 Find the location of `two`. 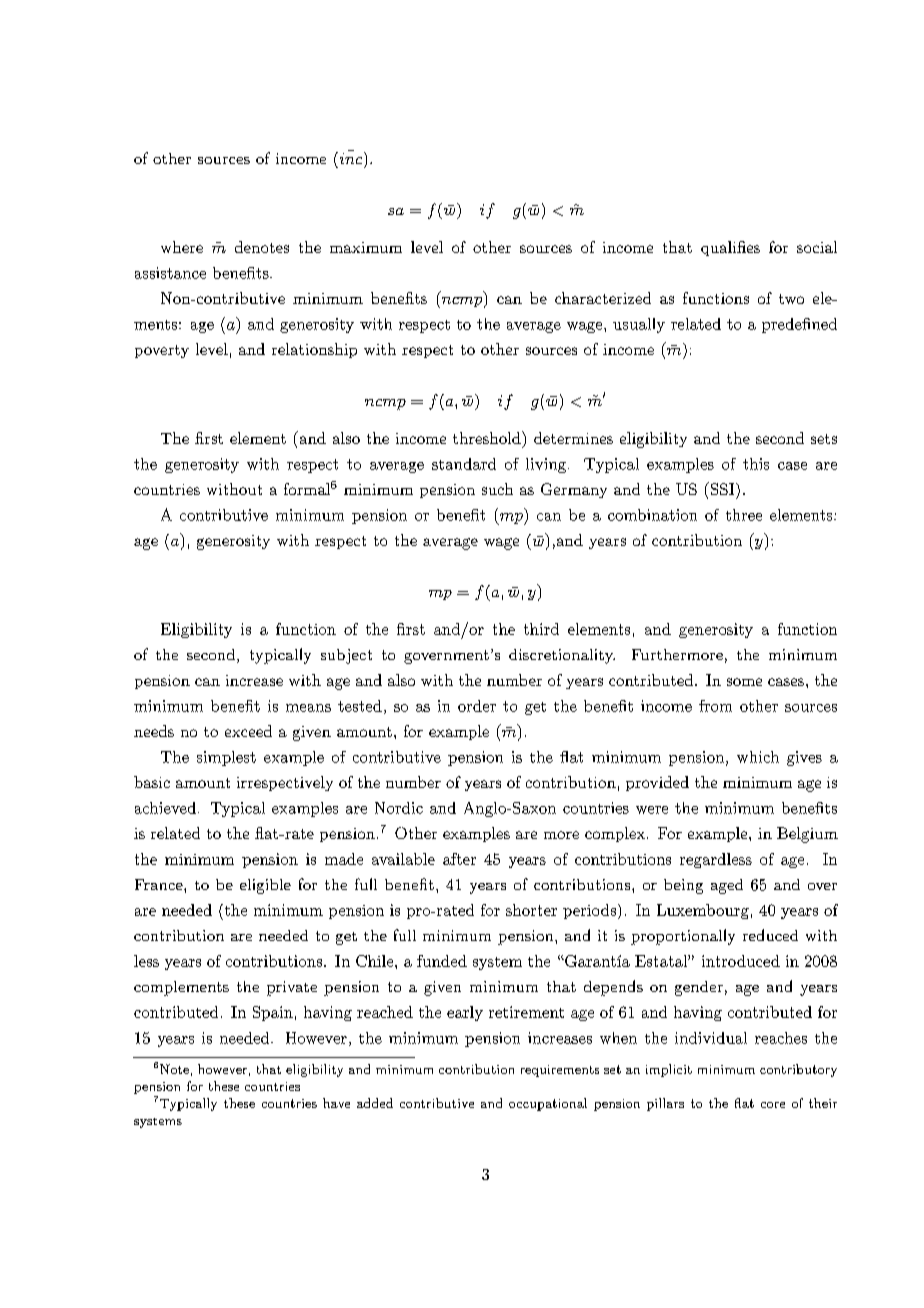

two is located at coordinates (791, 299).
